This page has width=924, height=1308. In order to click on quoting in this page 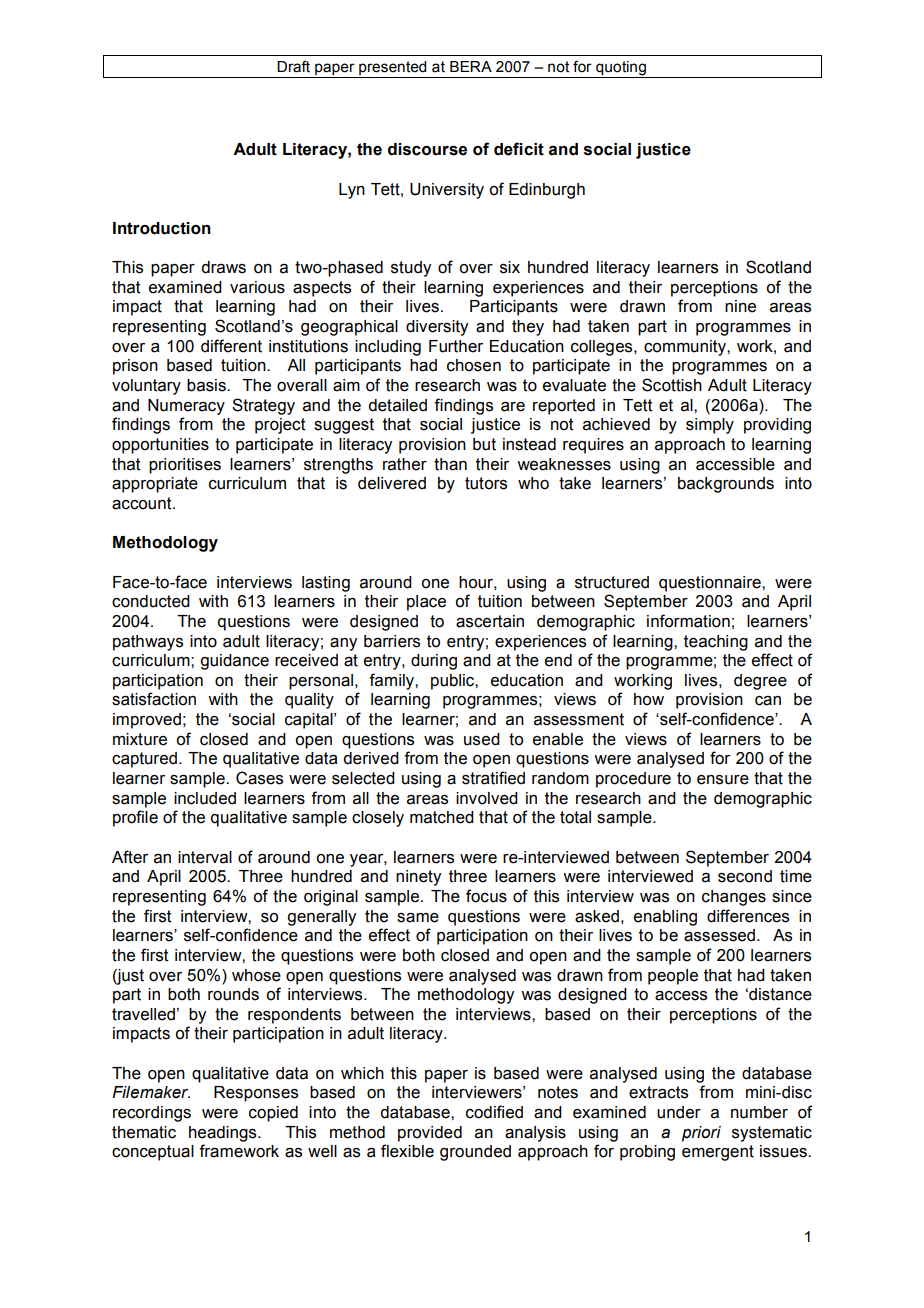, I will do `click(621, 69)`.
